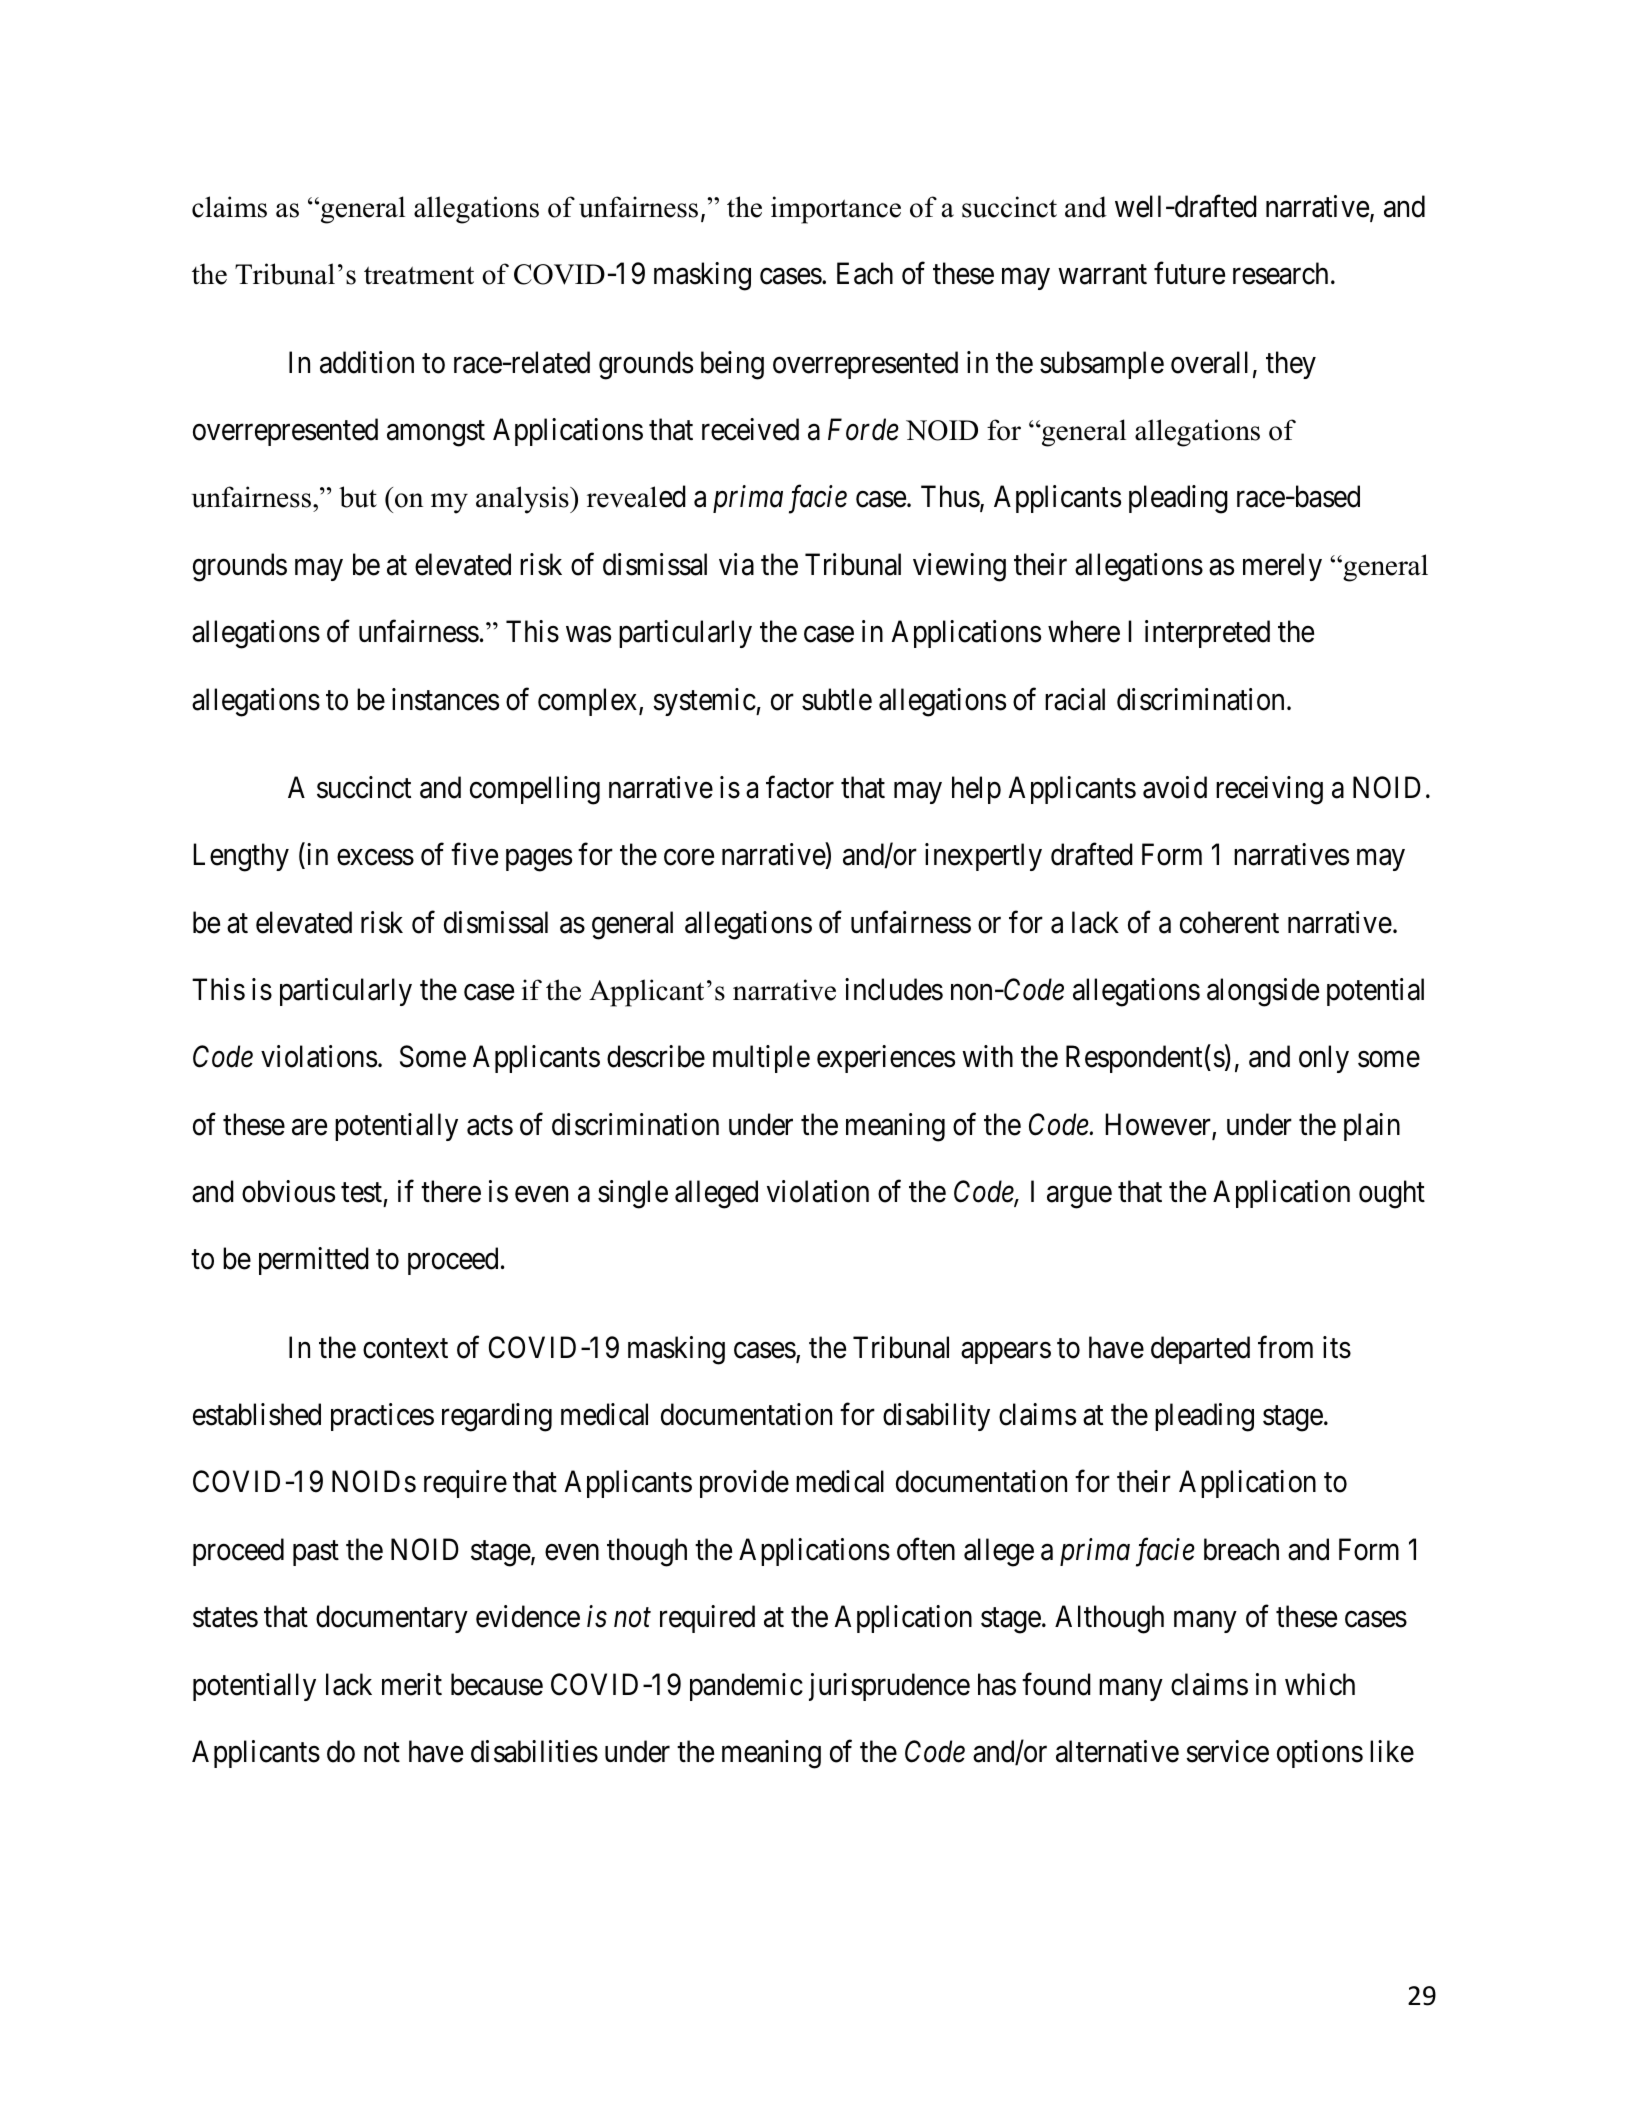 The height and width of the screenshot is (2107, 1628). Describe the element at coordinates (836, 210) in the screenshot. I see `importance` at that location.
